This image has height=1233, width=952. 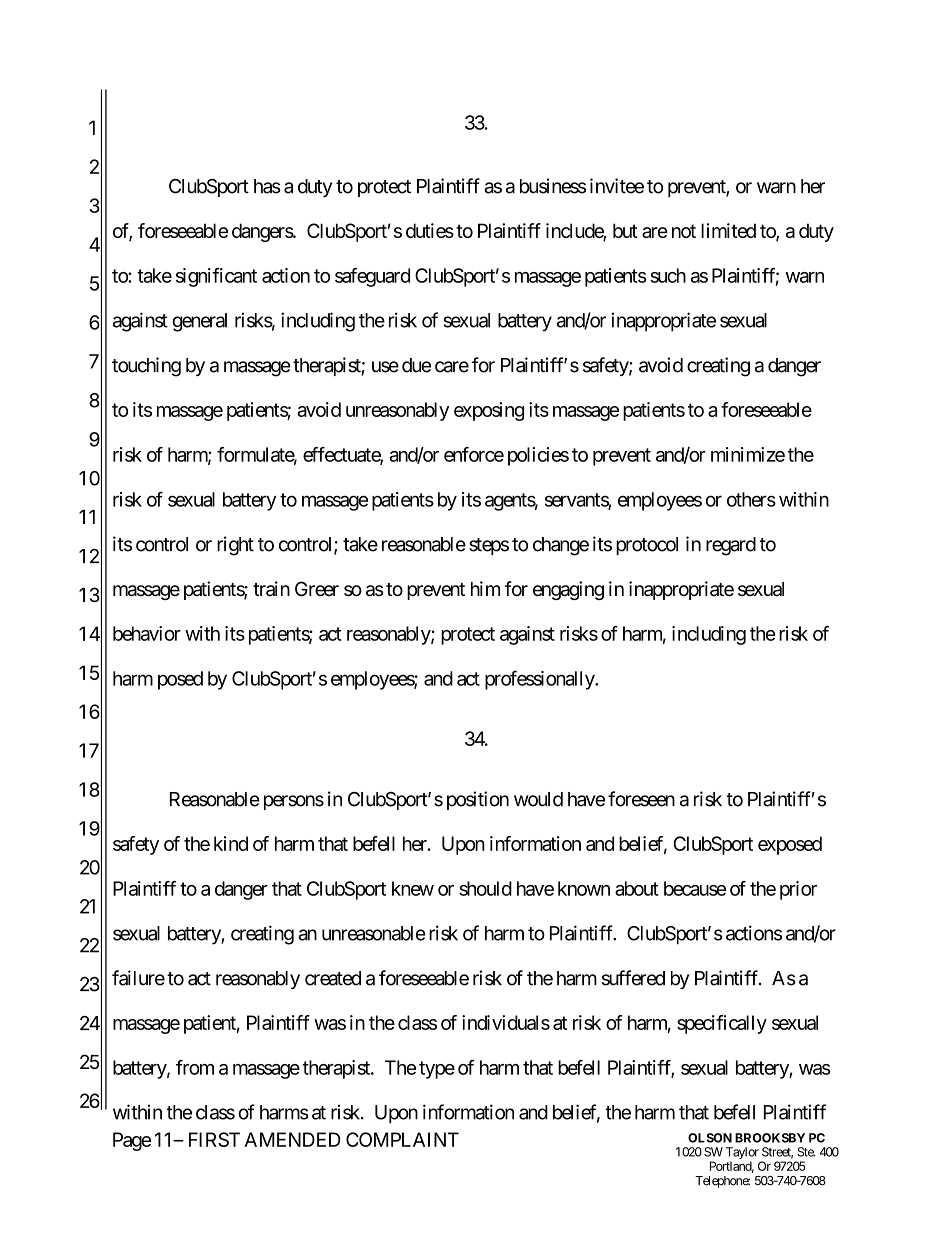 What do you see at coordinates (641, 799) in the image?
I see `foreseen` at bounding box center [641, 799].
